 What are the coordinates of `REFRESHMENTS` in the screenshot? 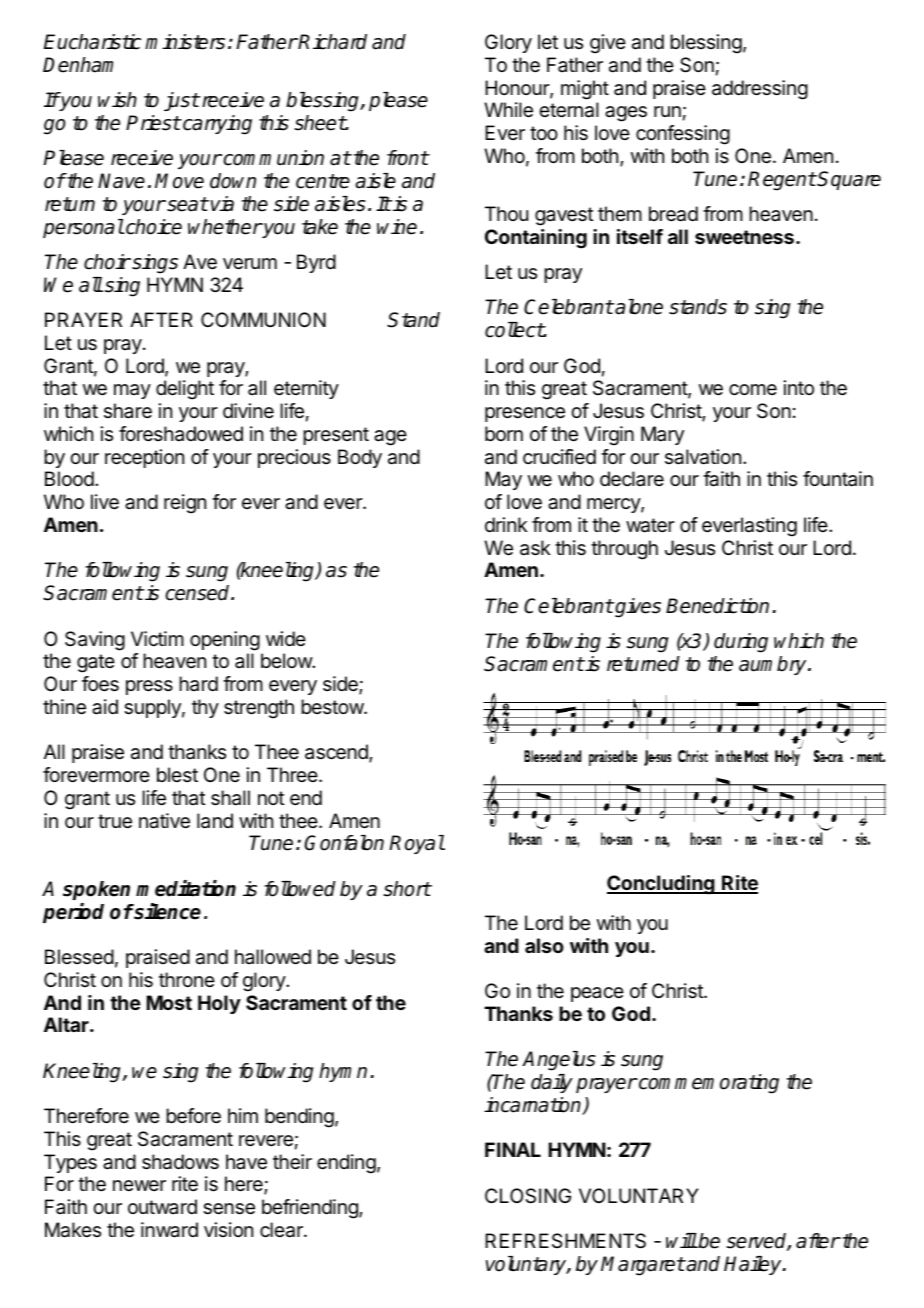 It's located at (565, 1241).
